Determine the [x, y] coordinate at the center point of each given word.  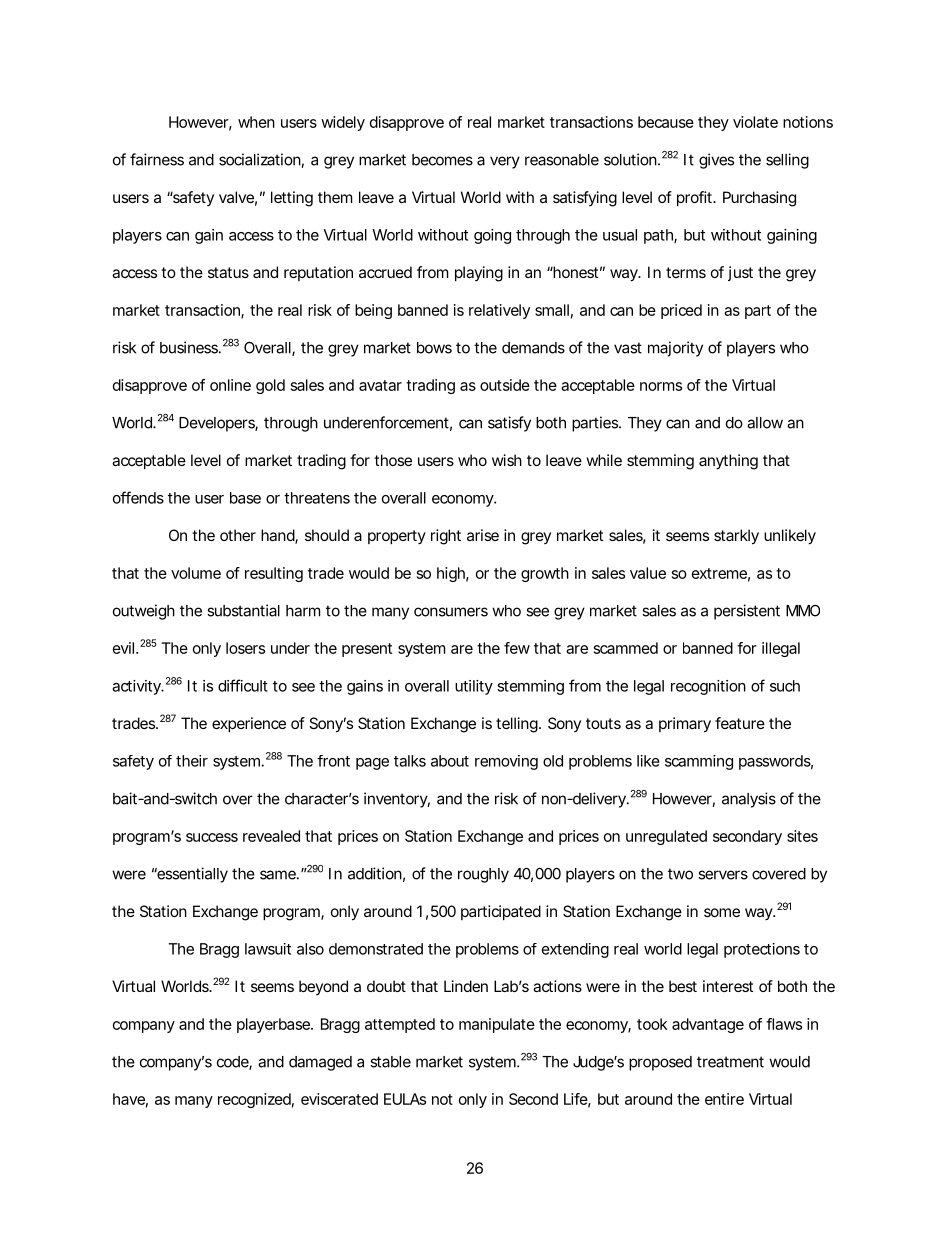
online [230, 385]
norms [661, 386]
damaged [320, 1063]
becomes [442, 160]
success [212, 837]
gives [716, 161]
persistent [747, 612]
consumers [451, 612]
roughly [483, 875]
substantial [243, 610]
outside [505, 385]
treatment [730, 1062]
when [256, 122]
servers [723, 875]
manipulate [497, 1025]
